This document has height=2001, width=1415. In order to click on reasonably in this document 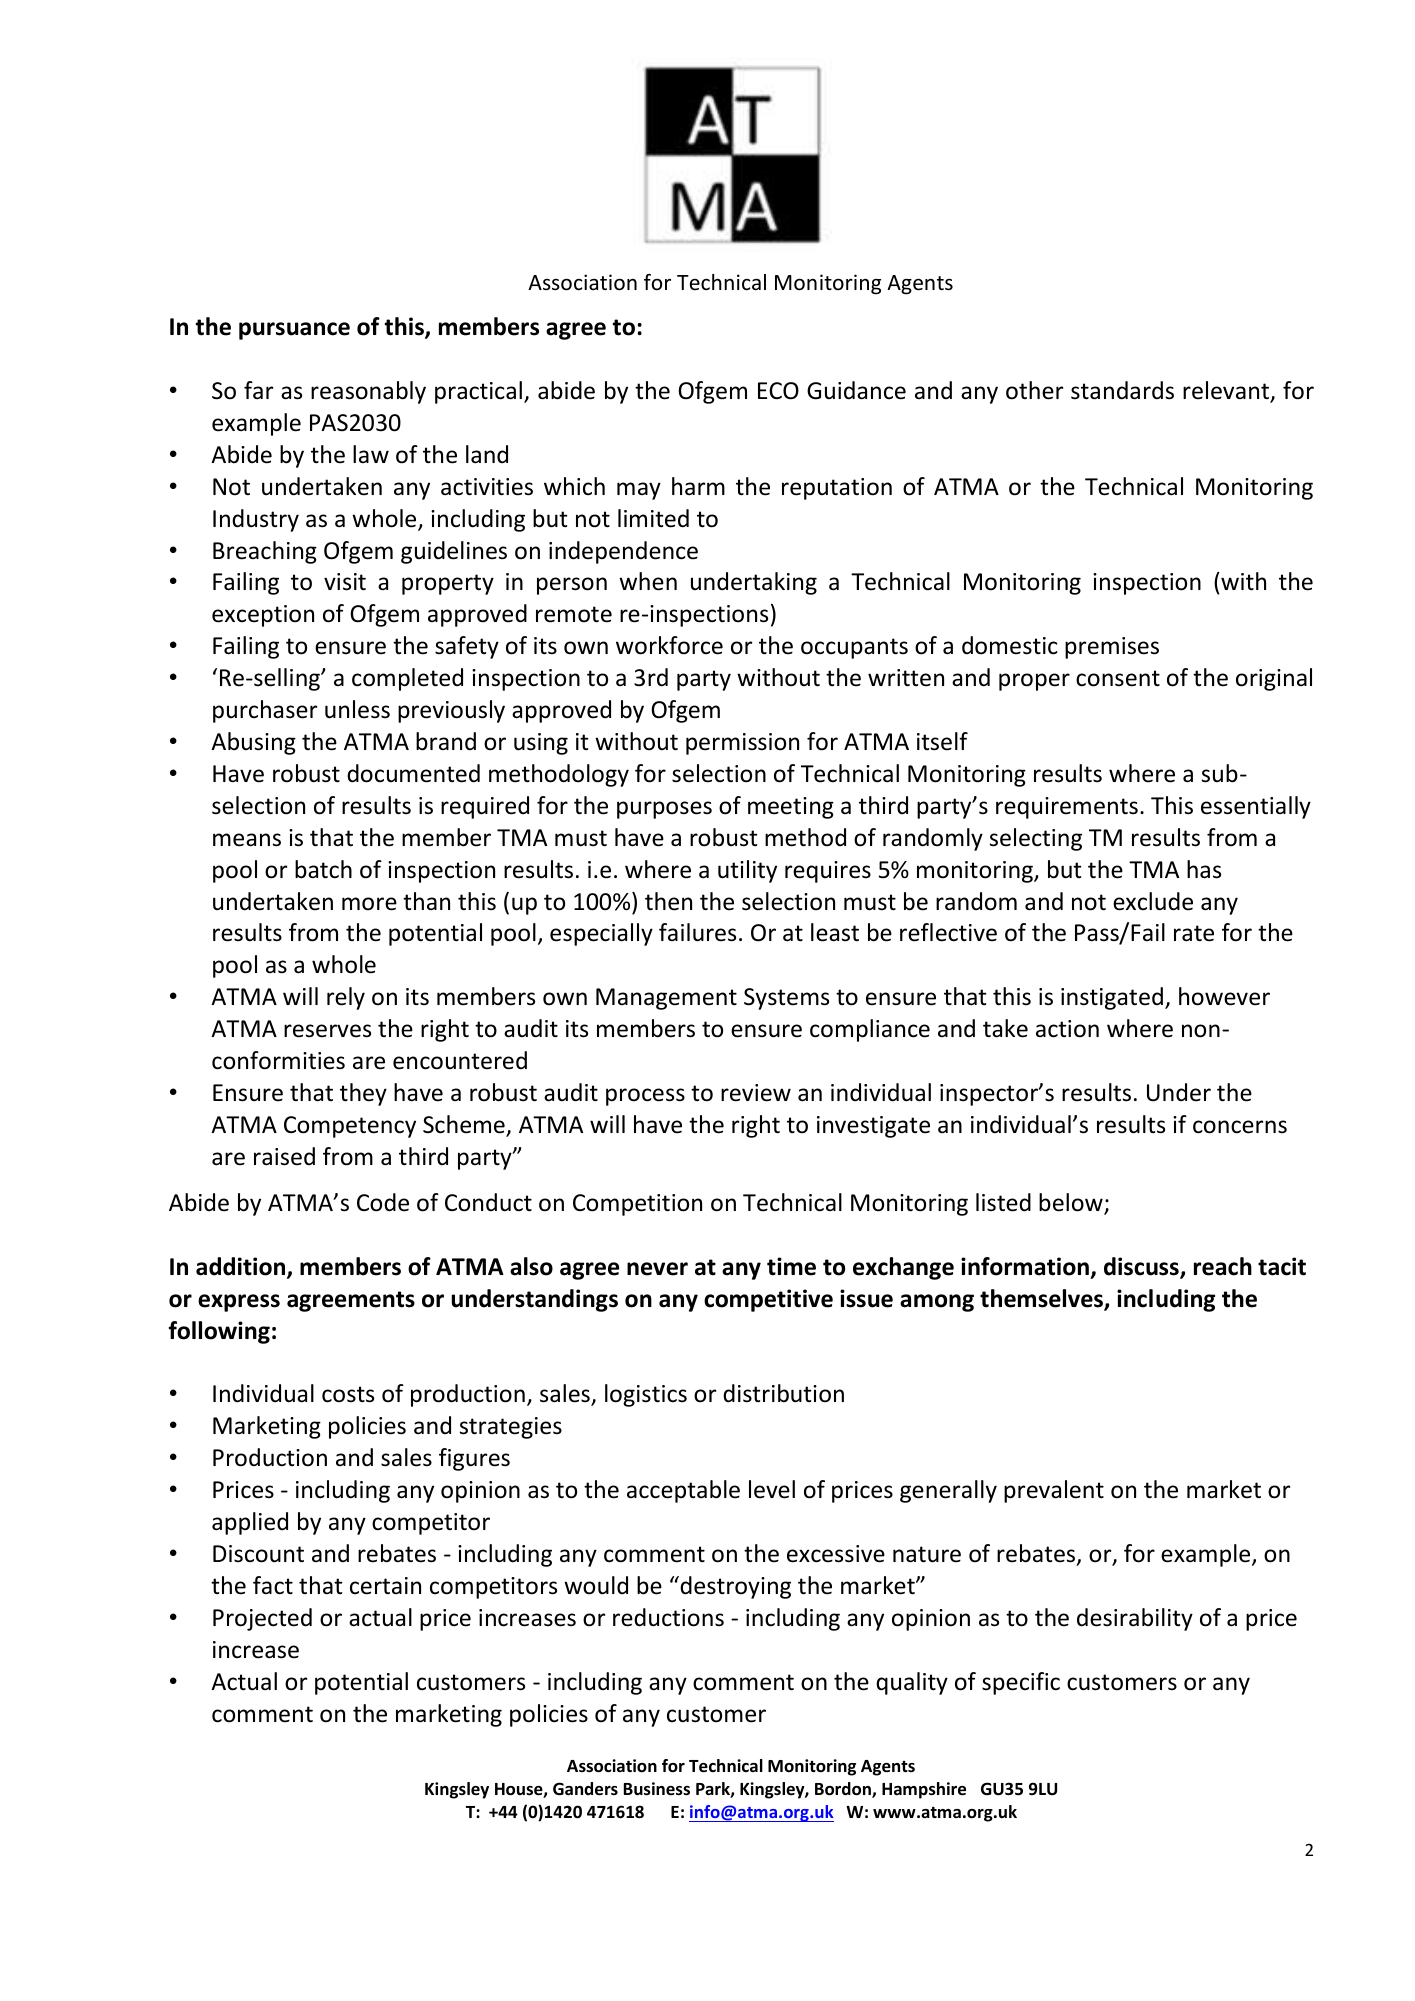, I will do `click(368, 392)`.
